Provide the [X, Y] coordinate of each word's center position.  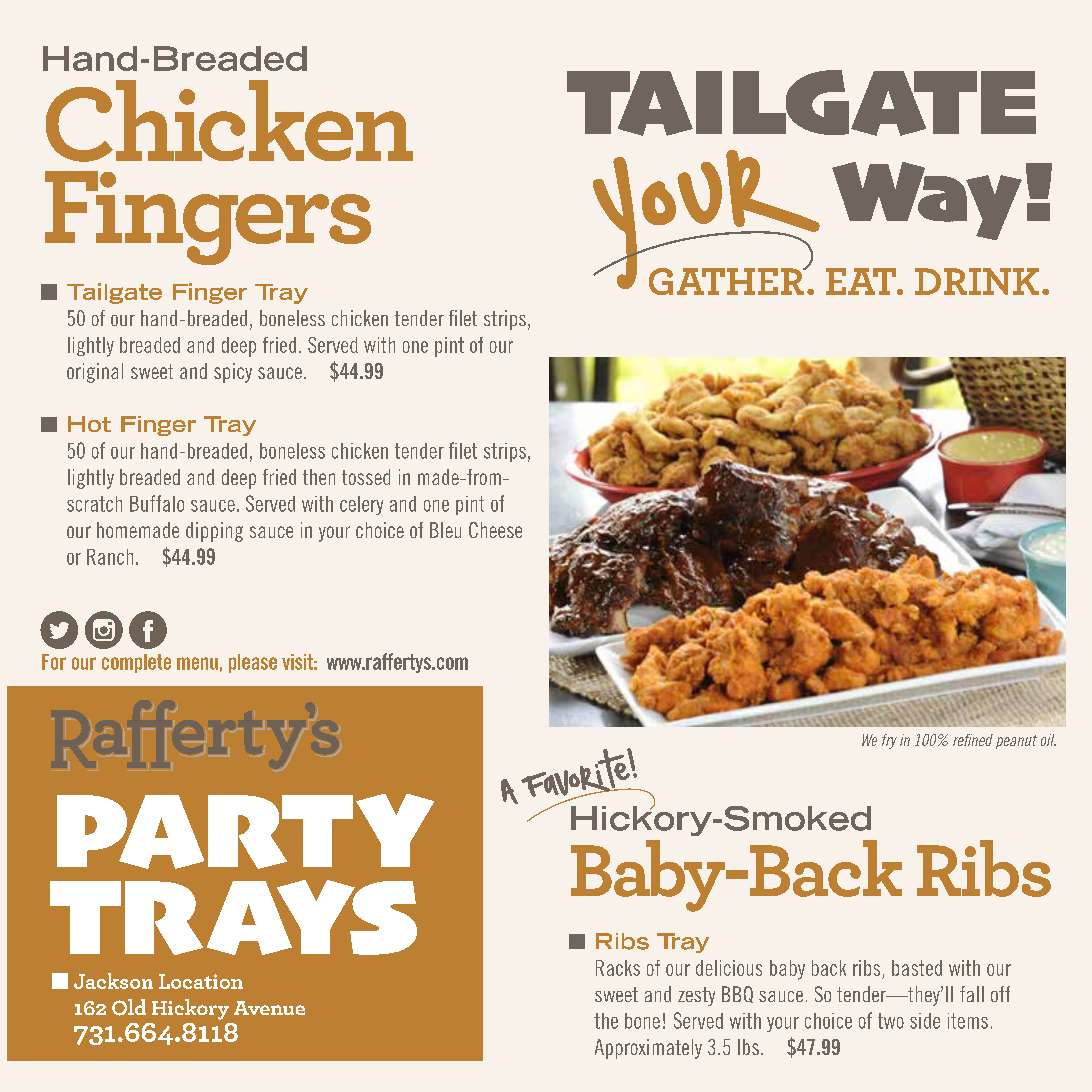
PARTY [245, 831]
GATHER [727, 281]
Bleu [445, 530]
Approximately [648, 1049]
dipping [214, 532]
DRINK [977, 281]
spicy [233, 373]
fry [889, 741]
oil [1048, 740]
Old [129, 1007]
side [925, 1021]
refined [973, 740]
